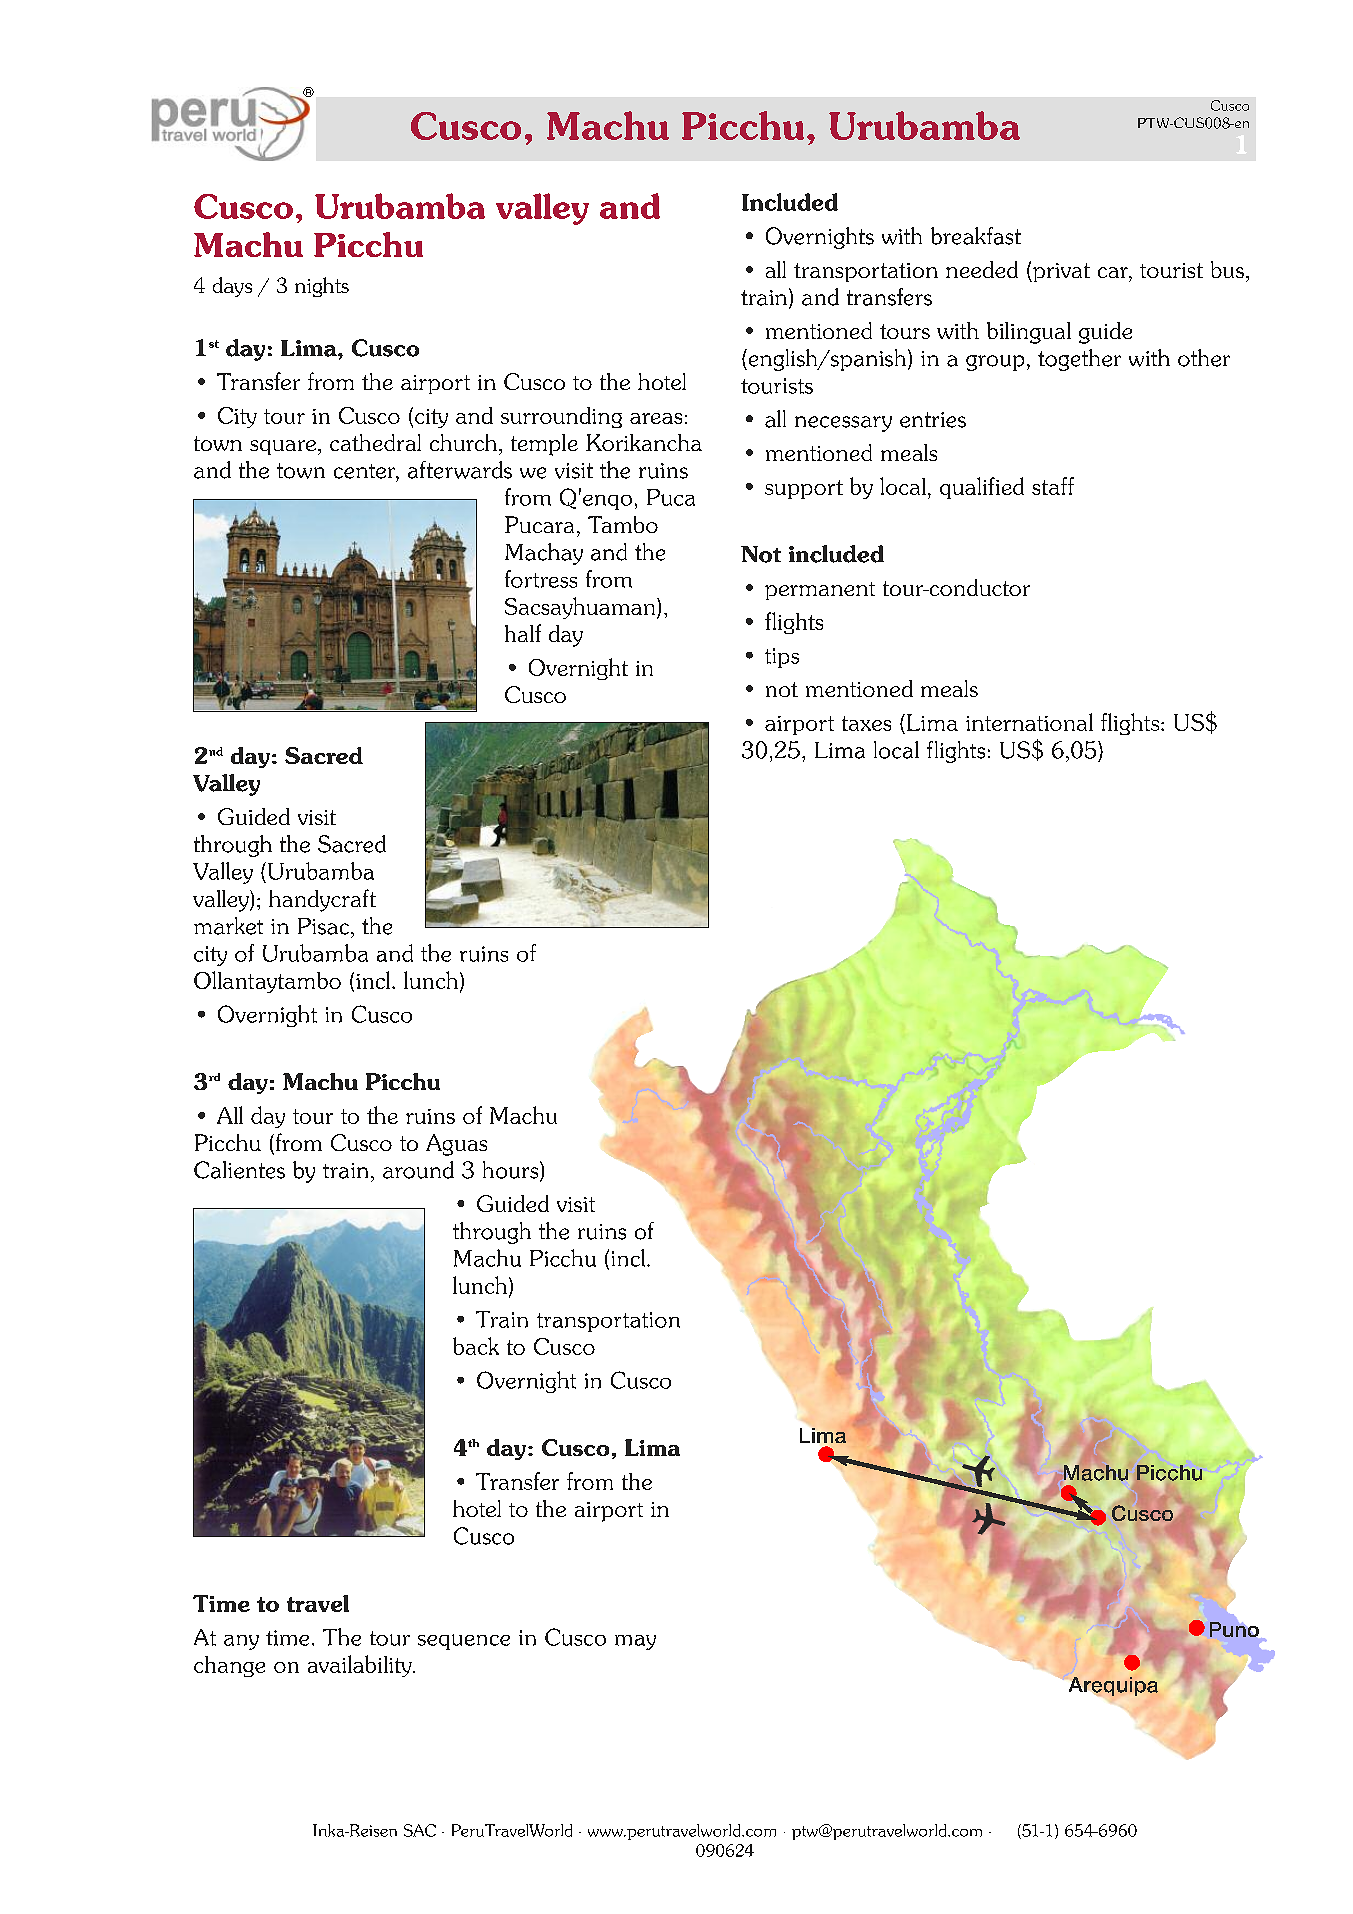 This document has height=1914, width=1353. I want to click on tips, so click(782, 658).
